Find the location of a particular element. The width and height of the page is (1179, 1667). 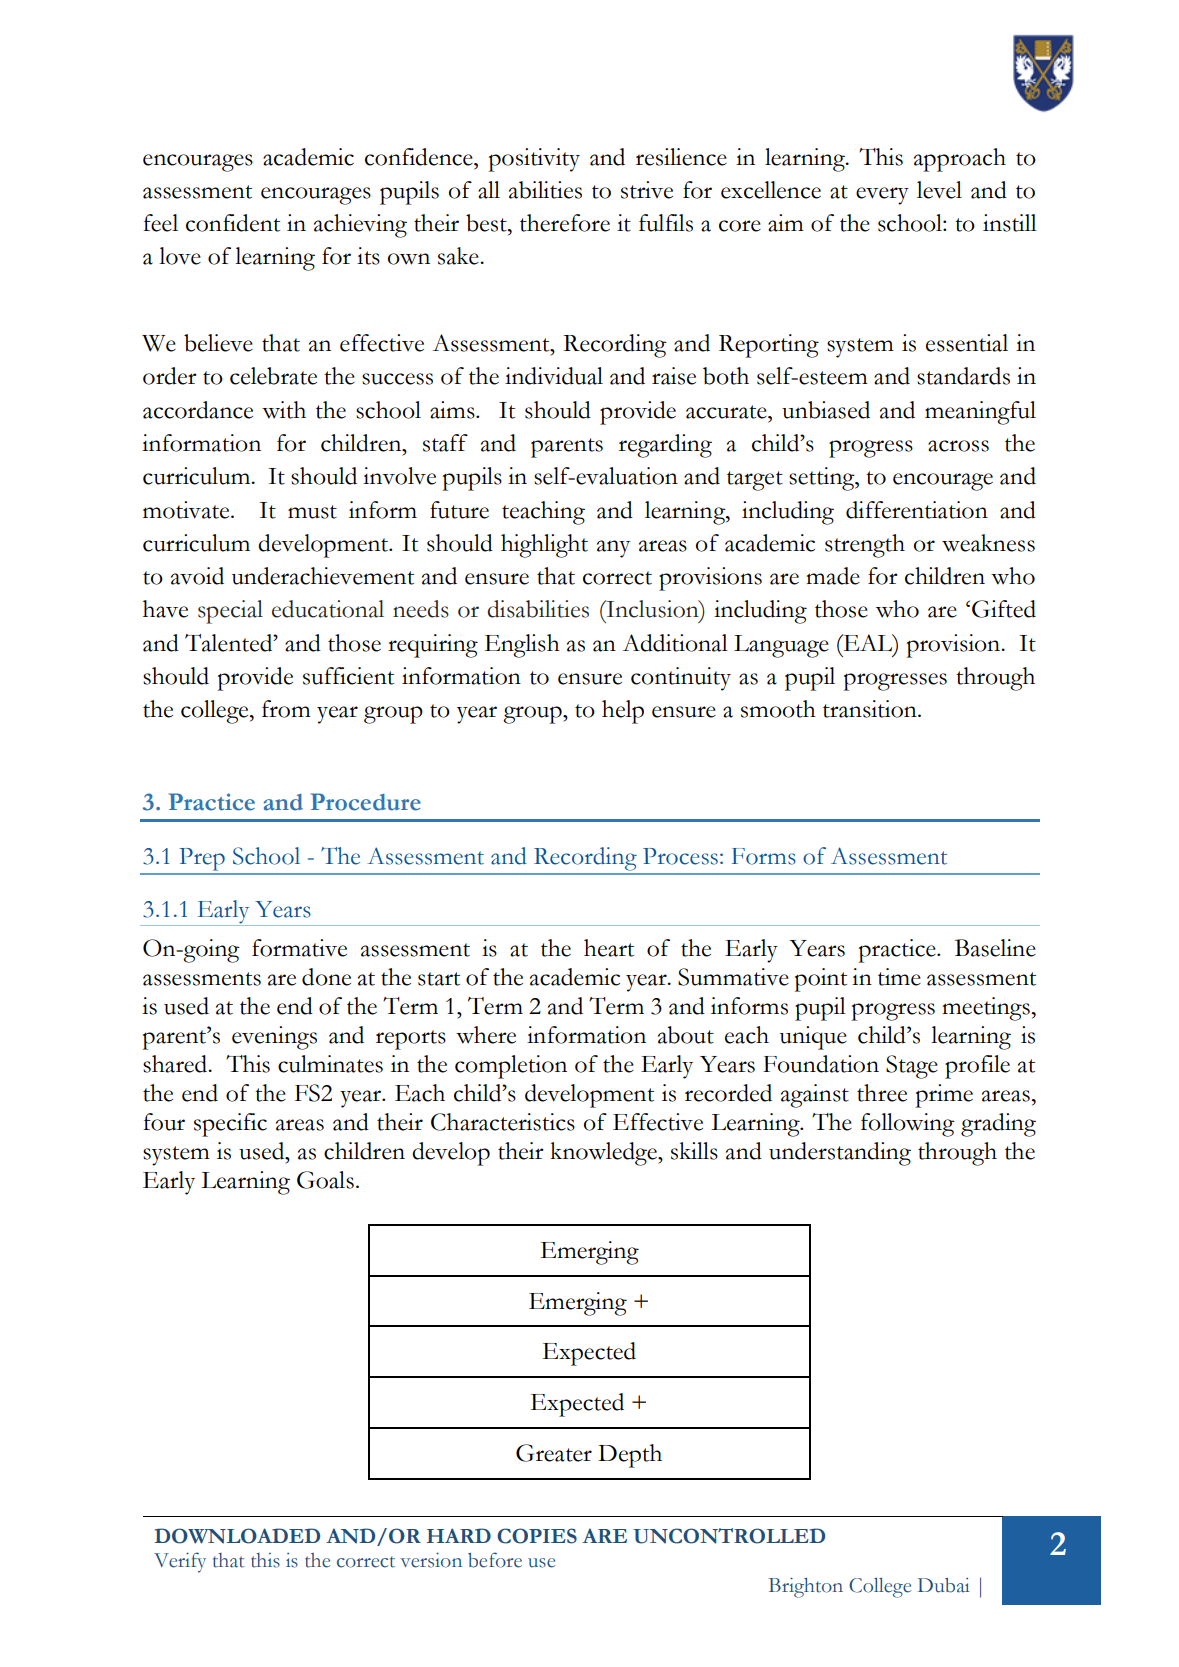

any is located at coordinates (613, 549).
